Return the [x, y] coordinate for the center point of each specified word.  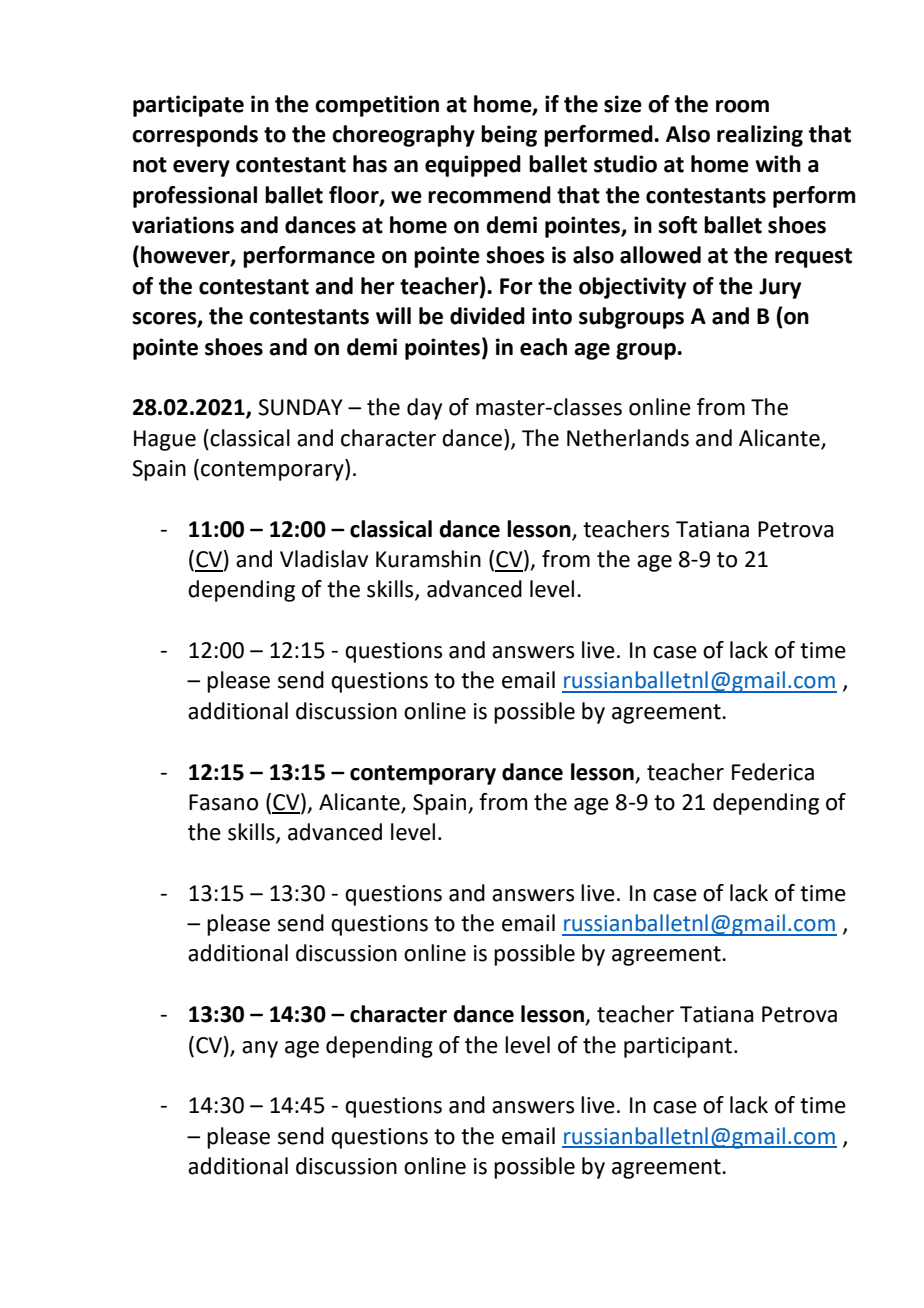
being [509, 136]
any [260, 1049]
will [393, 315]
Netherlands [628, 438]
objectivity [632, 288]
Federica [773, 772]
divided [487, 316]
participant [679, 1047]
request [813, 258]
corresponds [195, 136]
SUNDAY [300, 407]
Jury [780, 288]
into [552, 316]
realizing [760, 136]
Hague [165, 440]
